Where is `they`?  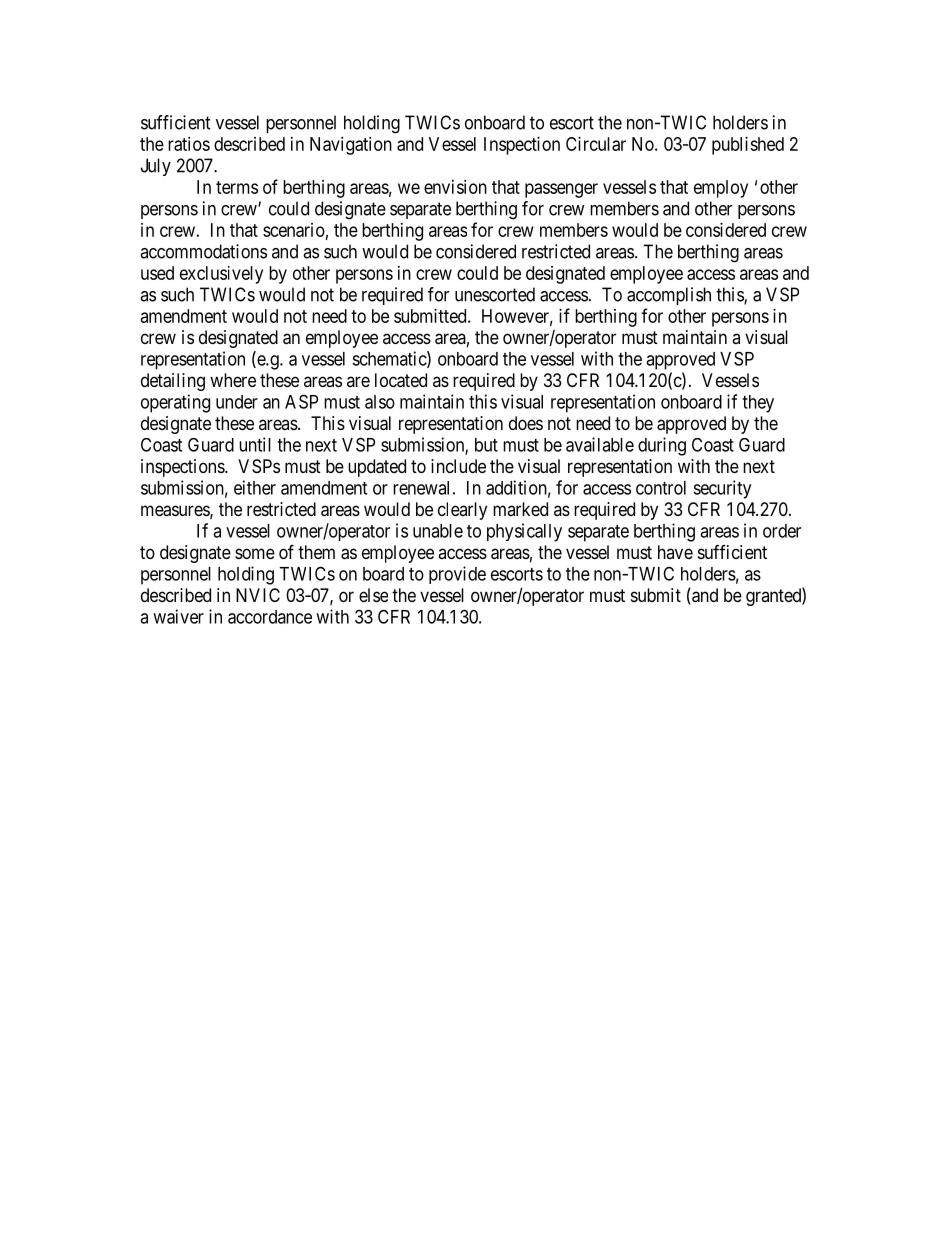 they is located at coordinates (758, 404).
